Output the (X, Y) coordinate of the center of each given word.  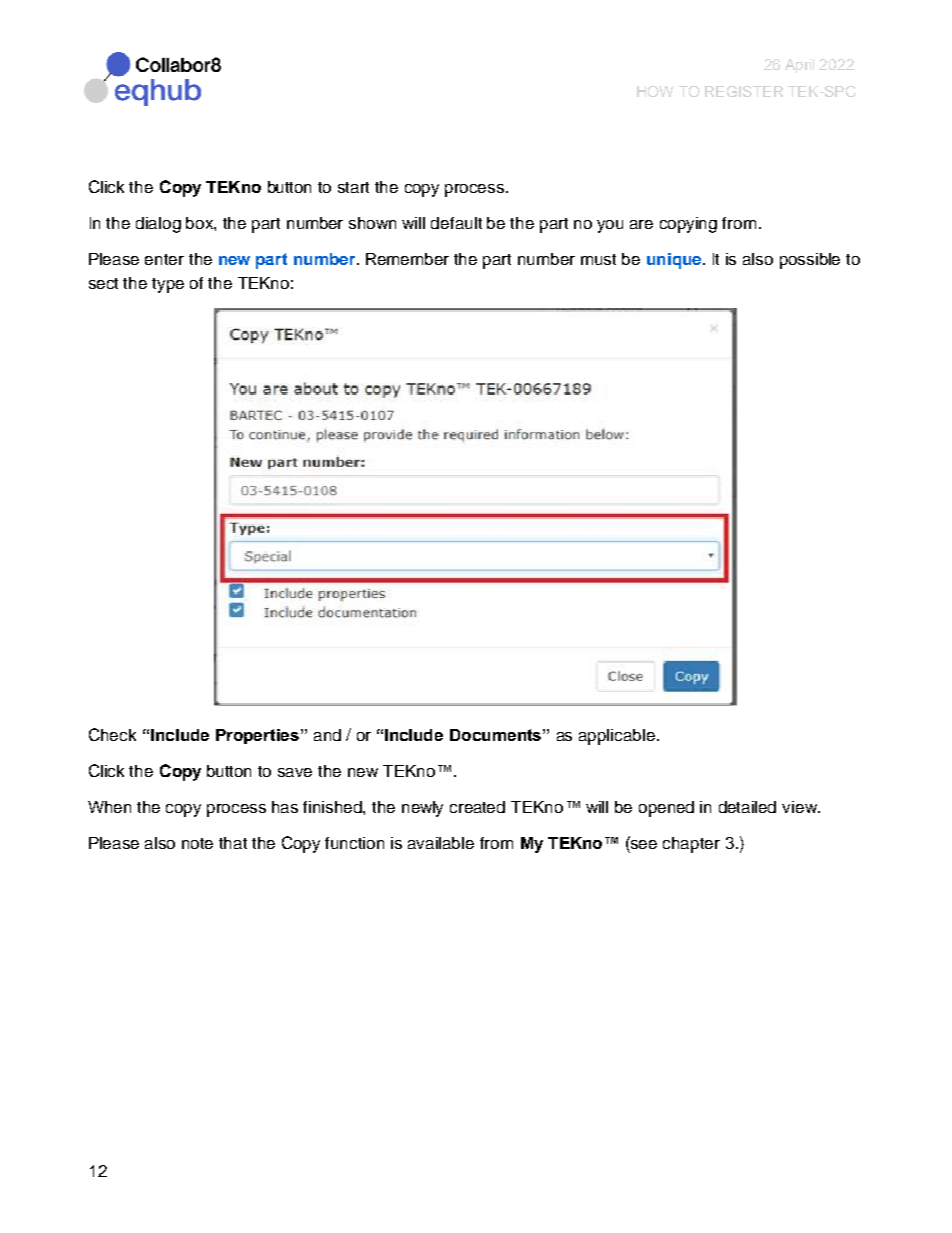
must (598, 259)
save (295, 772)
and (327, 735)
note (197, 843)
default (456, 223)
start (353, 187)
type (168, 285)
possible (810, 261)
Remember (407, 259)
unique (675, 261)
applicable (617, 737)
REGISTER (744, 91)
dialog (158, 225)
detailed (747, 807)
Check (112, 734)
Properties (257, 736)
